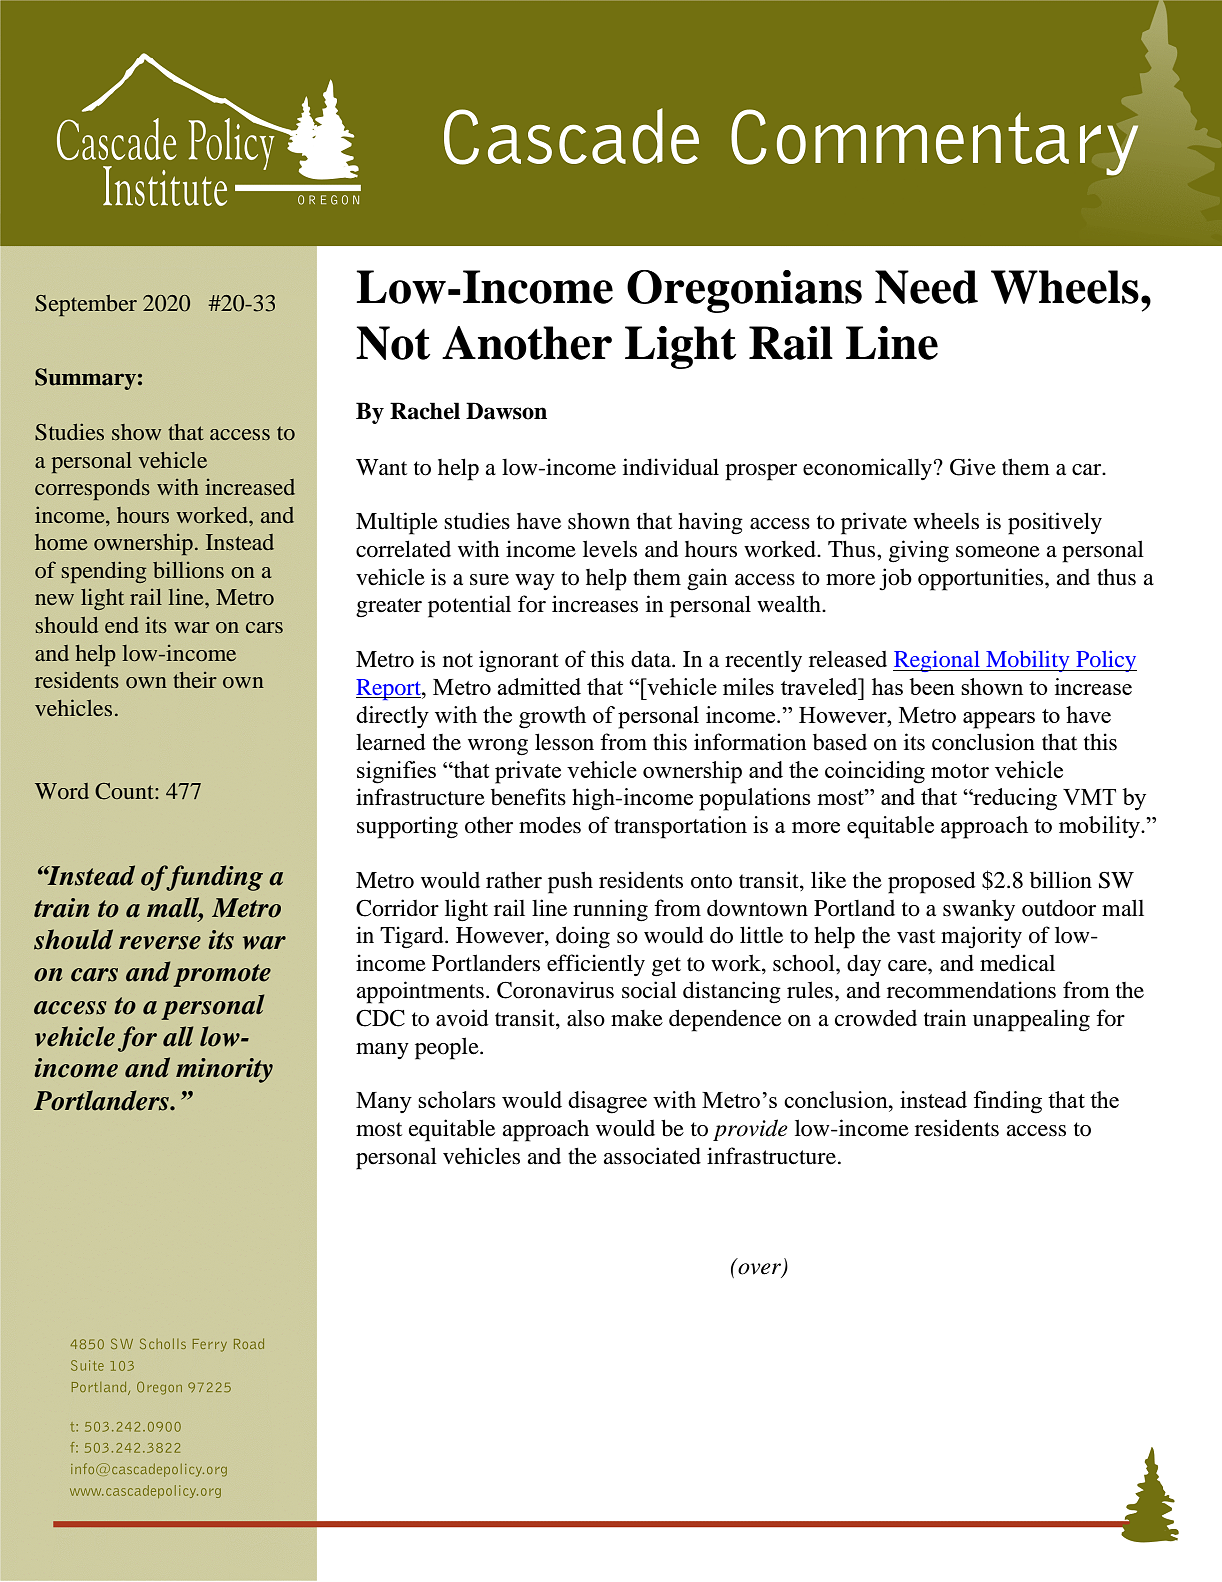 This screenshot has width=1222, height=1582. What do you see at coordinates (506, 411) in the screenshot?
I see `Dawson` at bounding box center [506, 411].
